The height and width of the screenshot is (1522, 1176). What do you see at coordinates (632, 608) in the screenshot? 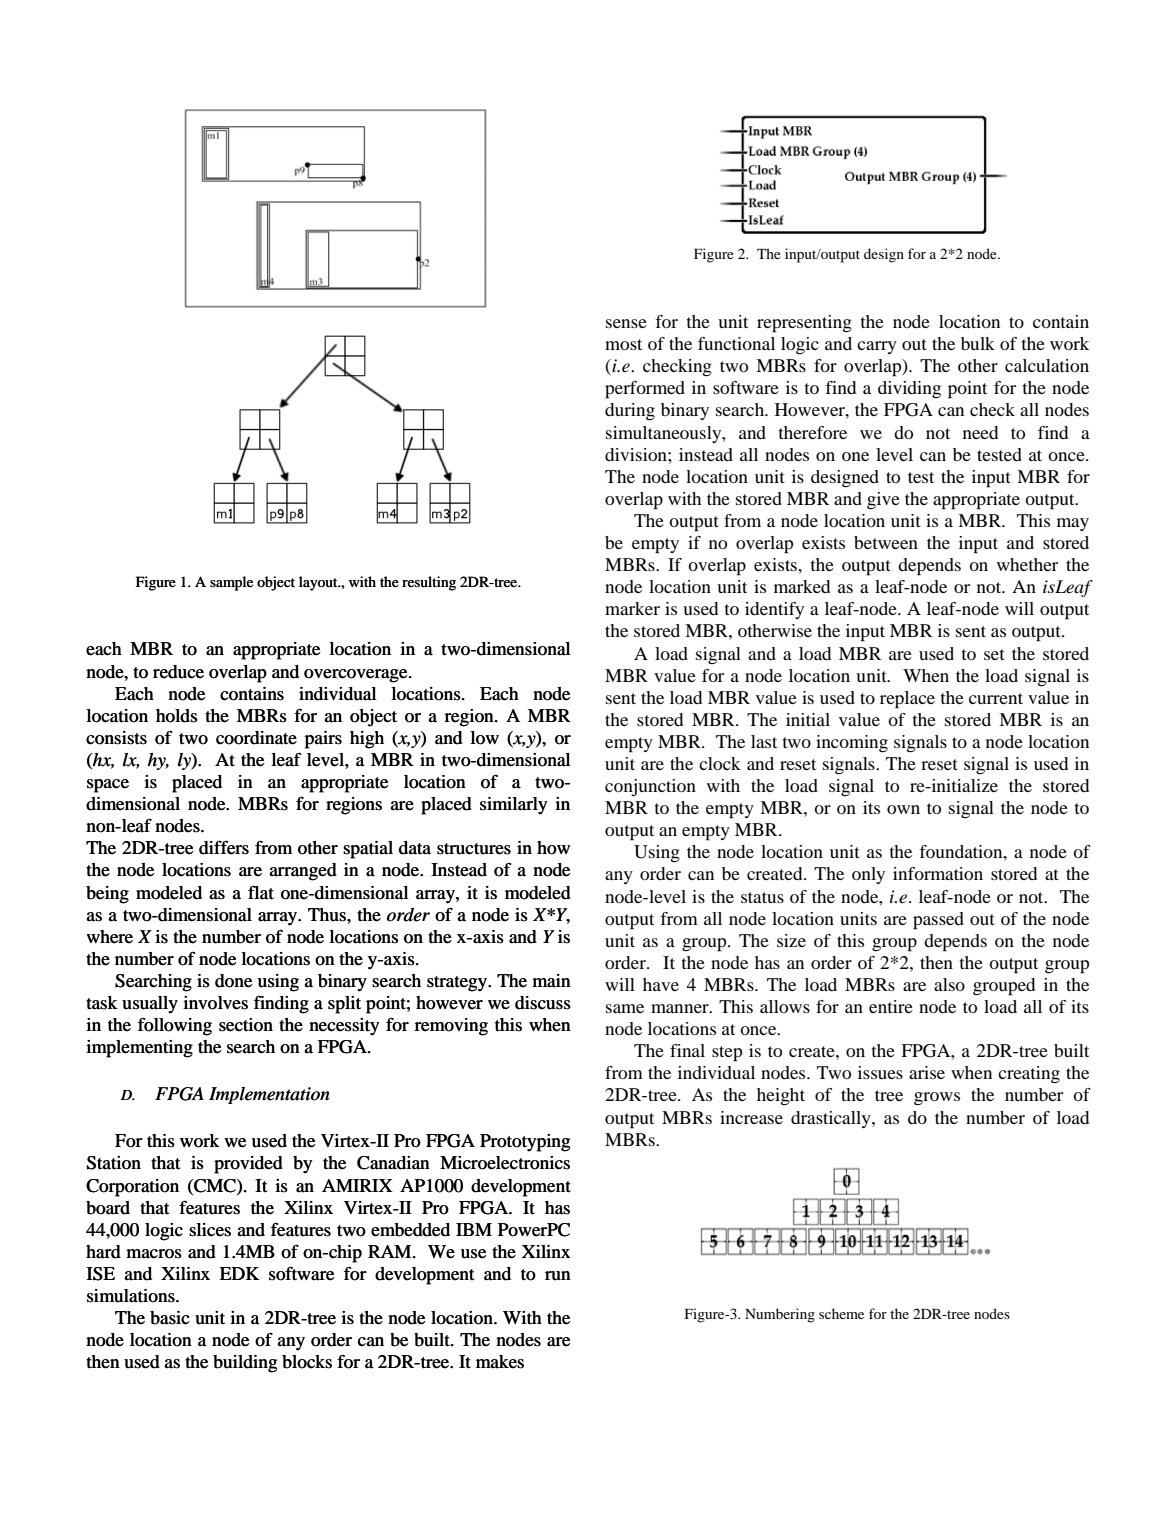
I see `marker` at bounding box center [632, 608].
